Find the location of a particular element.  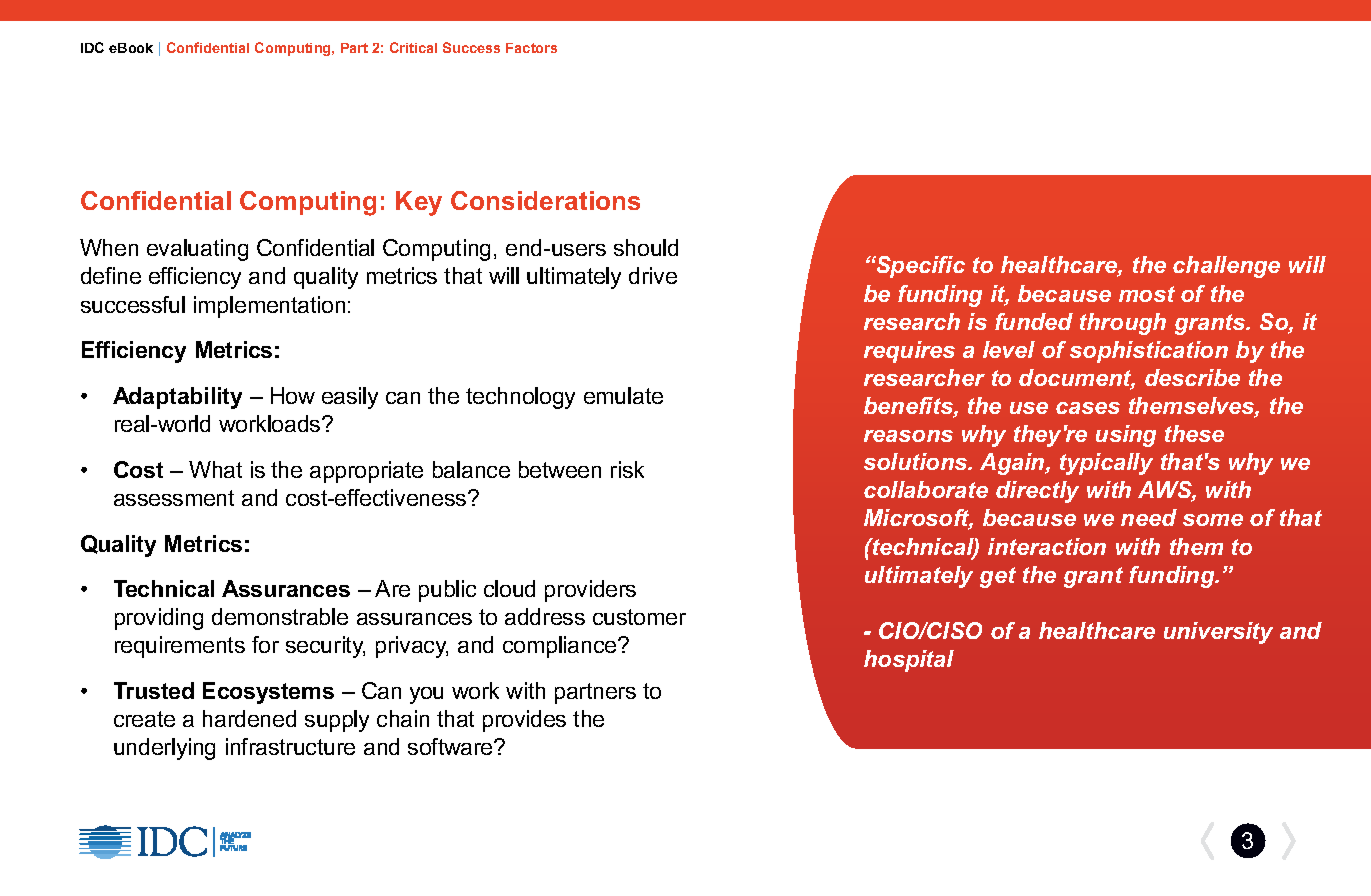

risk is located at coordinates (627, 469).
